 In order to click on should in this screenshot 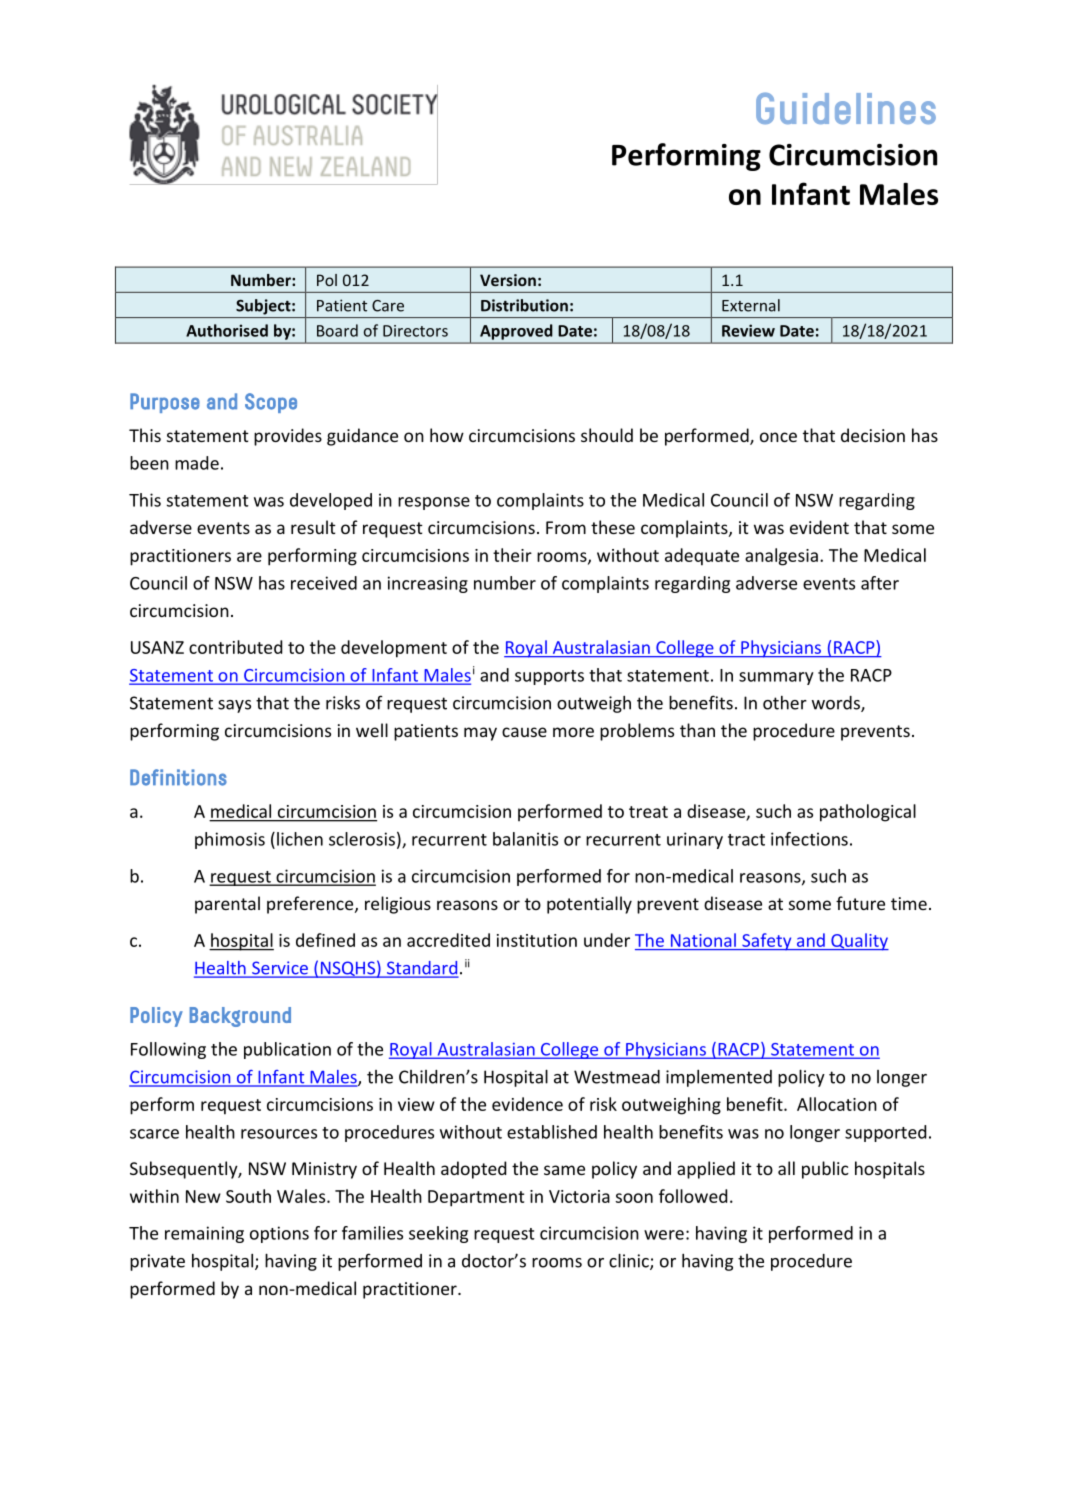, I will do `click(607, 435)`.
